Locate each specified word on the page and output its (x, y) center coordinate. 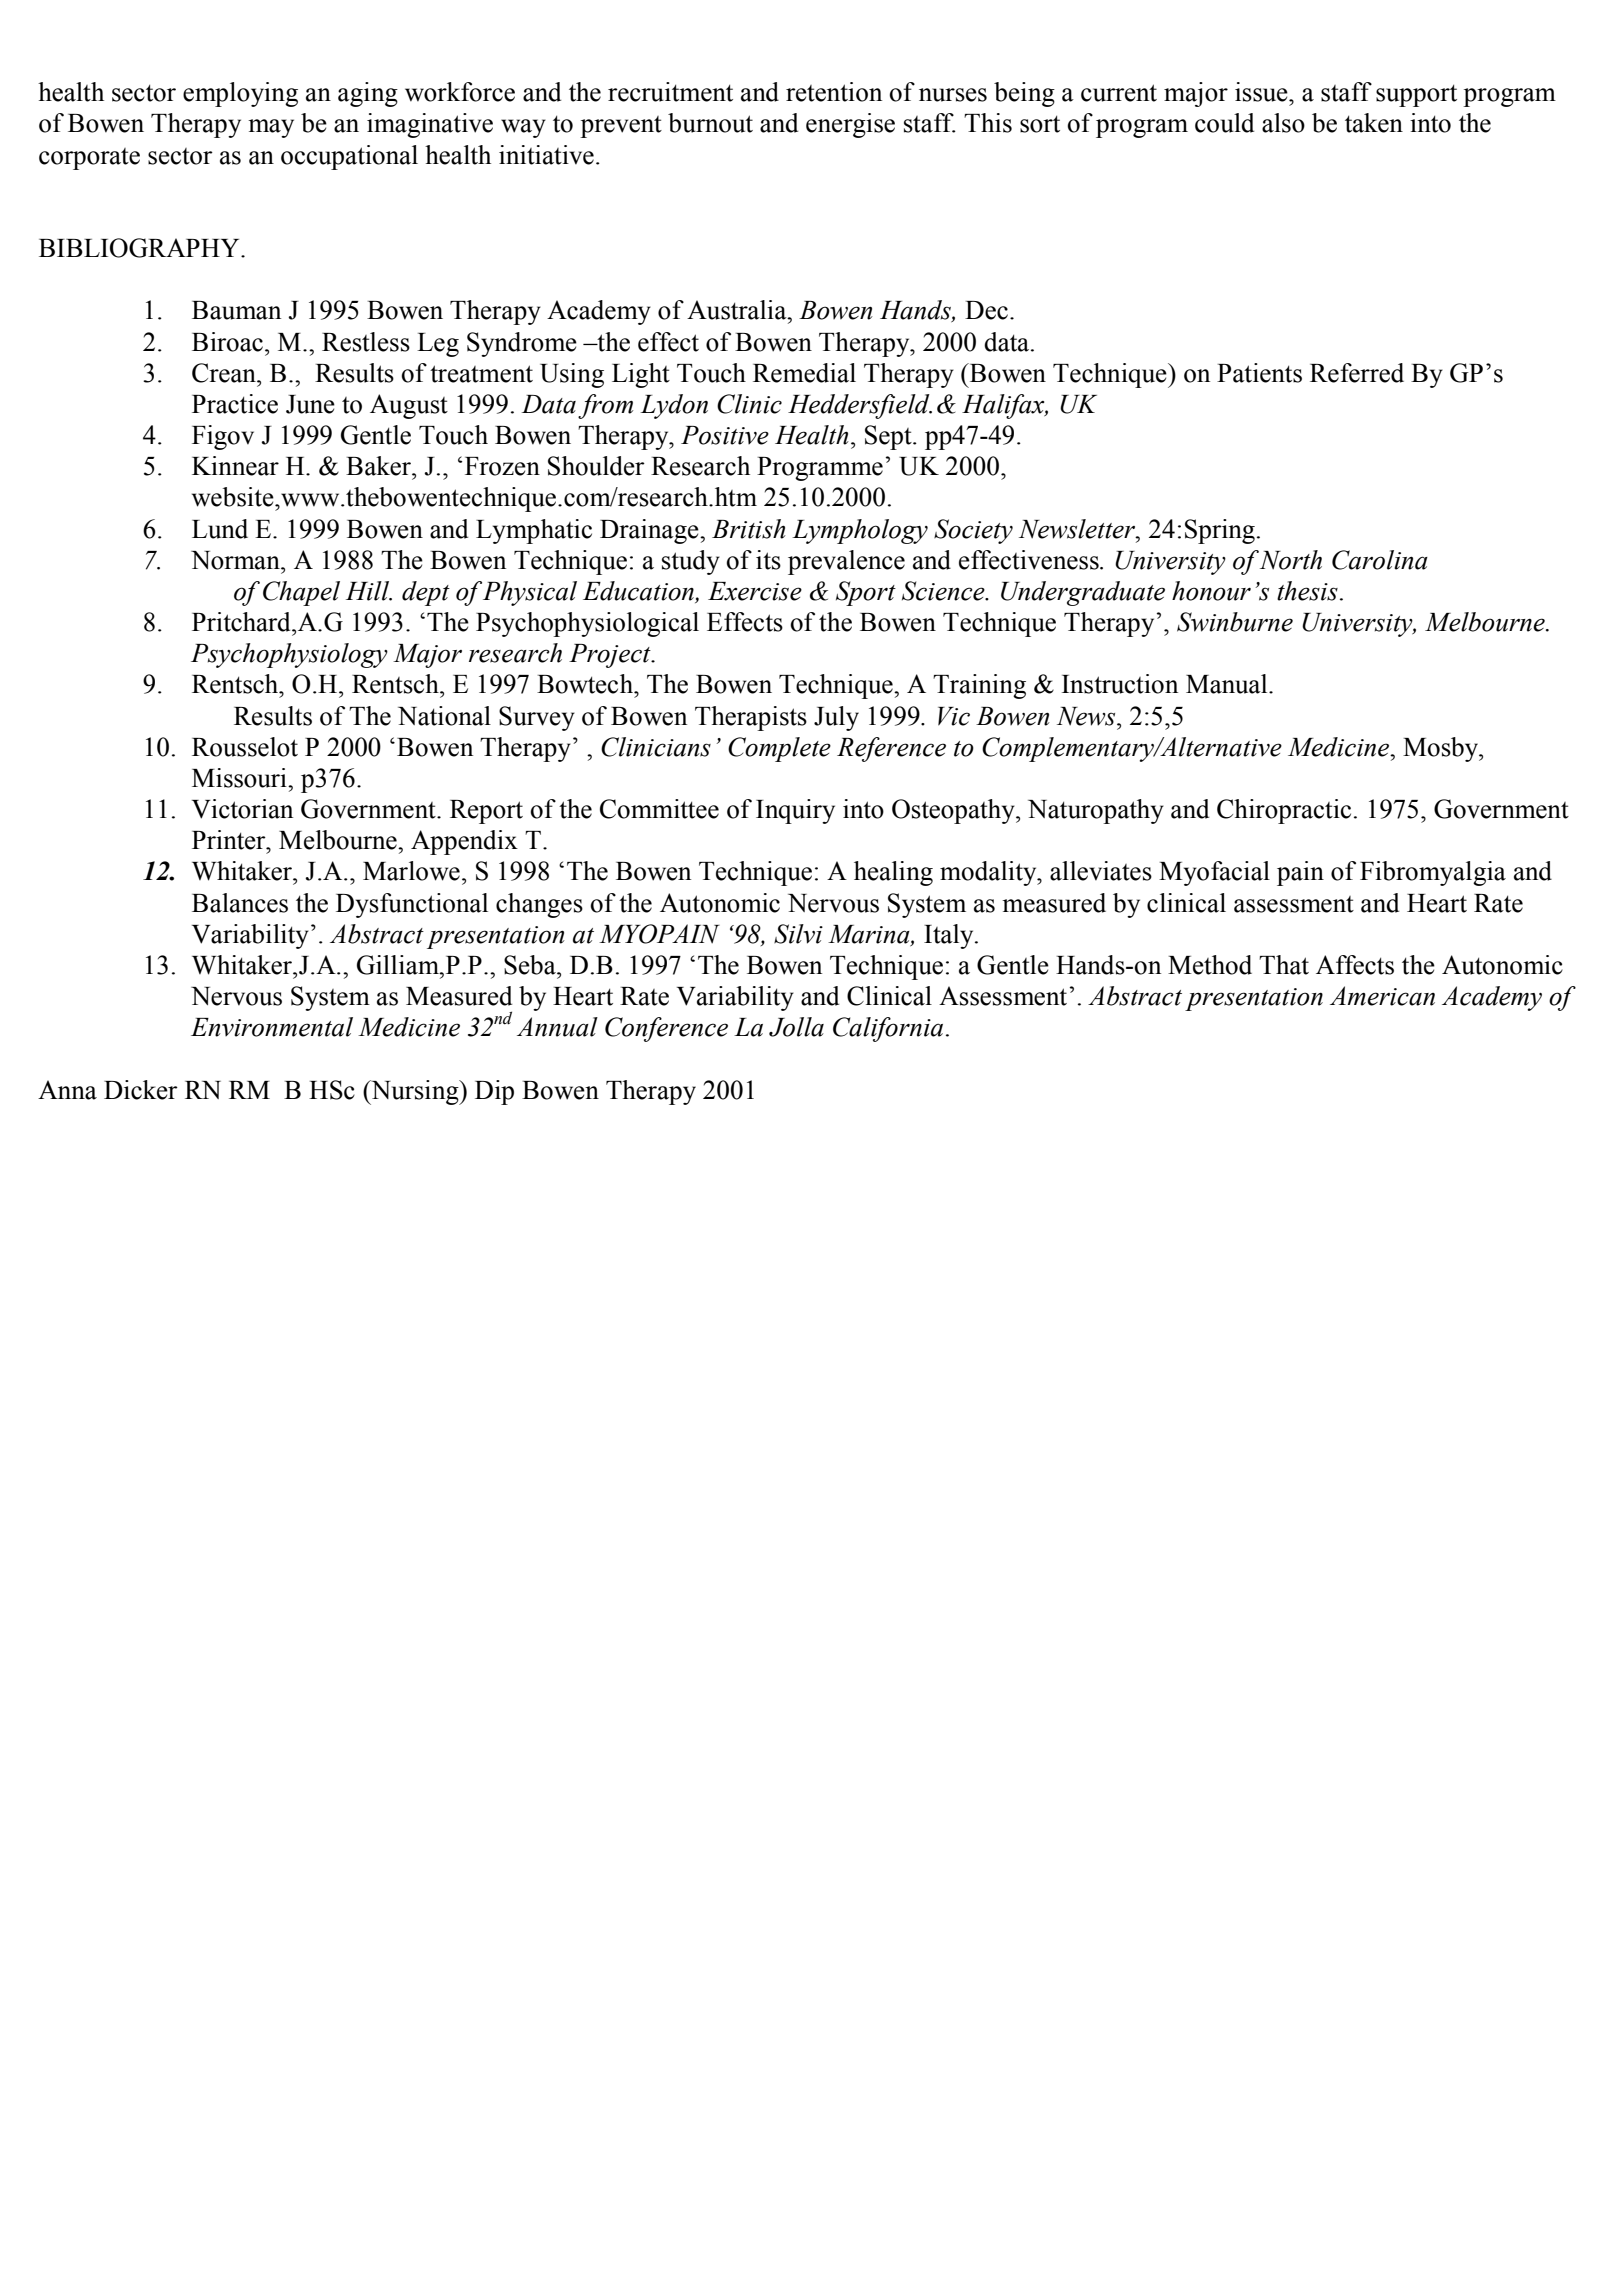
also (1283, 123)
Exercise (755, 591)
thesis (1307, 591)
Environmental (272, 1027)
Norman (236, 560)
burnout (710, 123)
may (271, 128)
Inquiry (795, 811)
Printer (230, 840)
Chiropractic (1284, 811)
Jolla (796, 1027)
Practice (235, 404)
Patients (1259, 373)
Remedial (804, 373)
